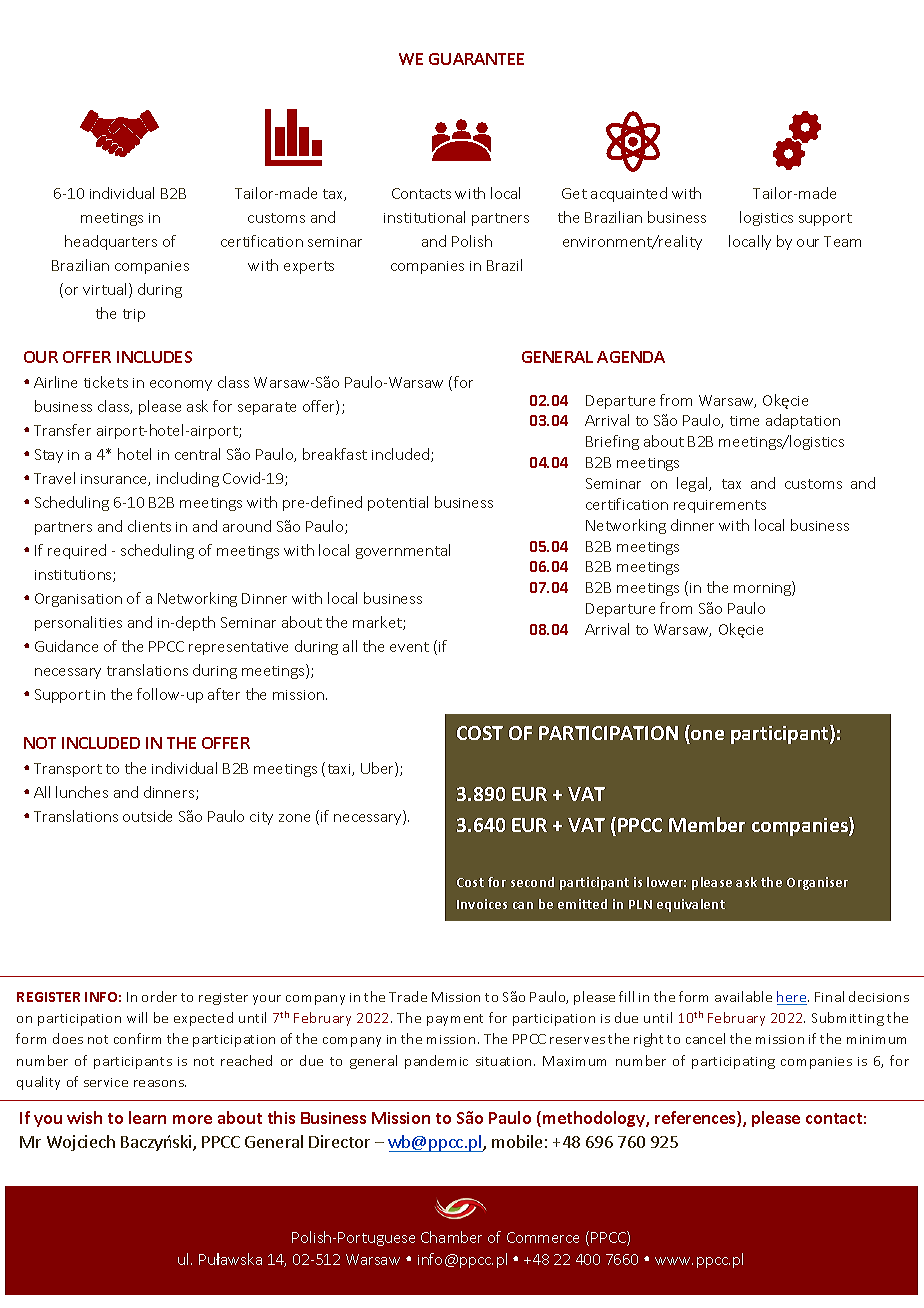  Describe the element at coordinates (81, 1143) in the screenshot. I see `Wojciech` at that location.
